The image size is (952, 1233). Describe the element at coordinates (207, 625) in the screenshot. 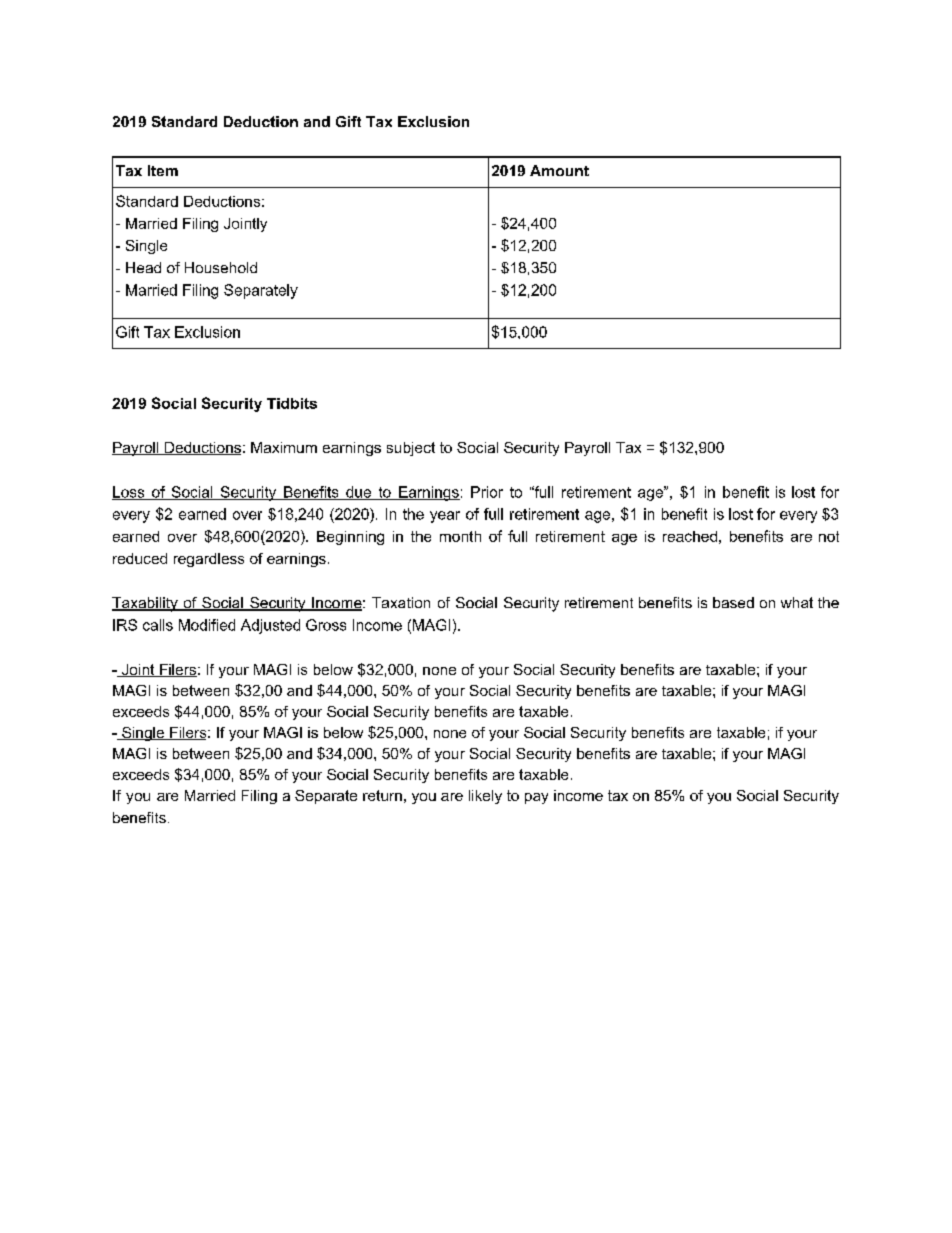

I see `Modified` at that location.
